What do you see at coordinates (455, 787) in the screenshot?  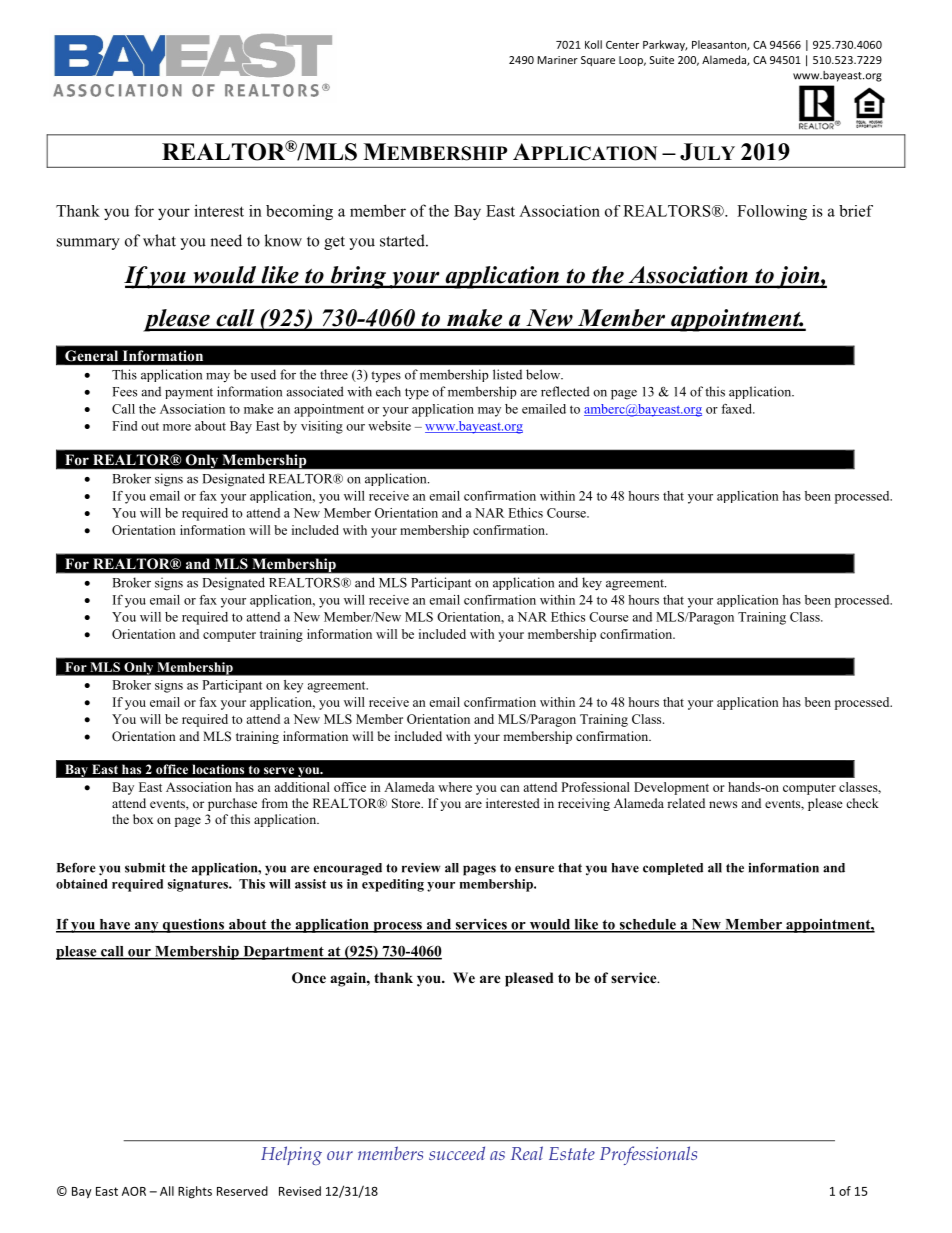 I see `where` at bounding box center [455, 787].
